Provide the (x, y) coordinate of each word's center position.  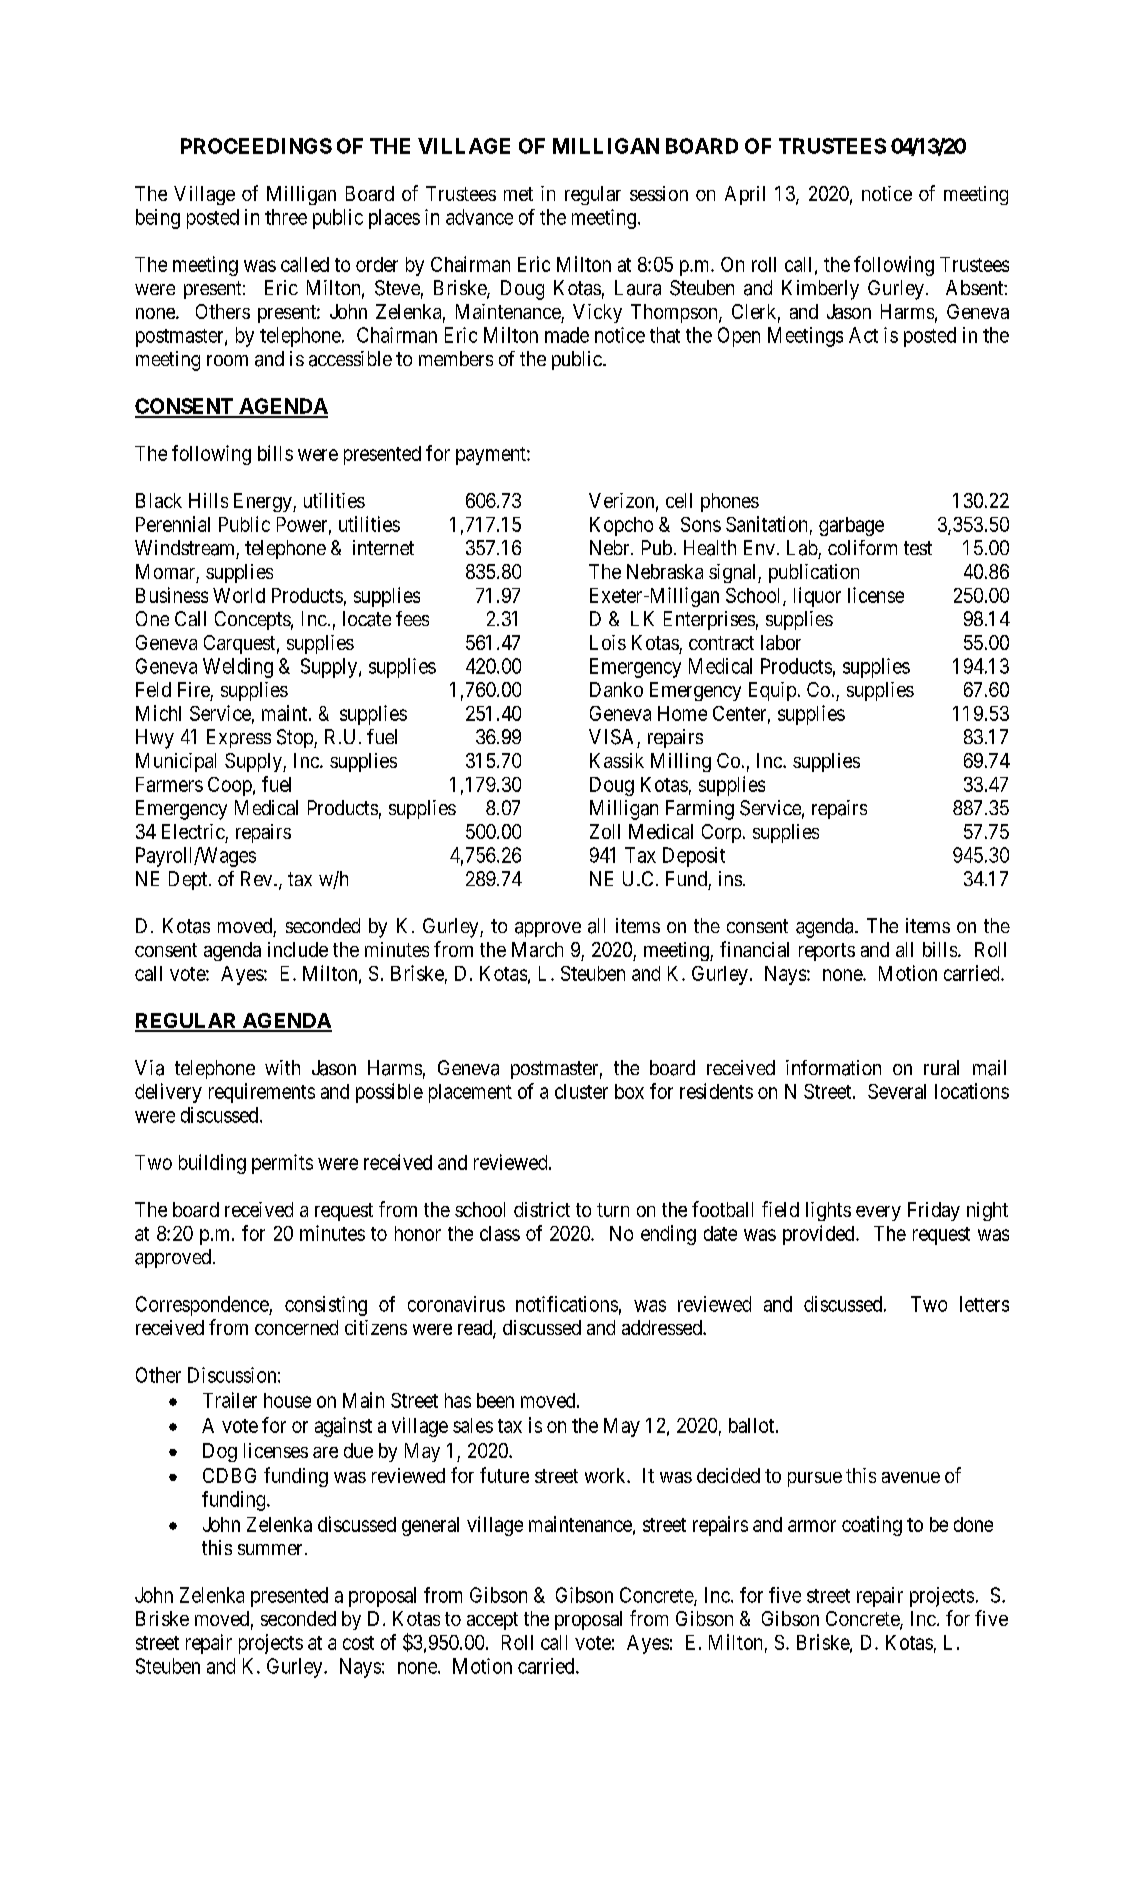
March (537, 949)
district (542, 1209)
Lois (608, 642)
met (518, 194)
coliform (862, 547)
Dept (188, 880)
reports (827, 952)
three (286, 217)
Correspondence (203, 1306)
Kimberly (820, 290)
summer (270, 1549)
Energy (264, 502)
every (878, 1213)
